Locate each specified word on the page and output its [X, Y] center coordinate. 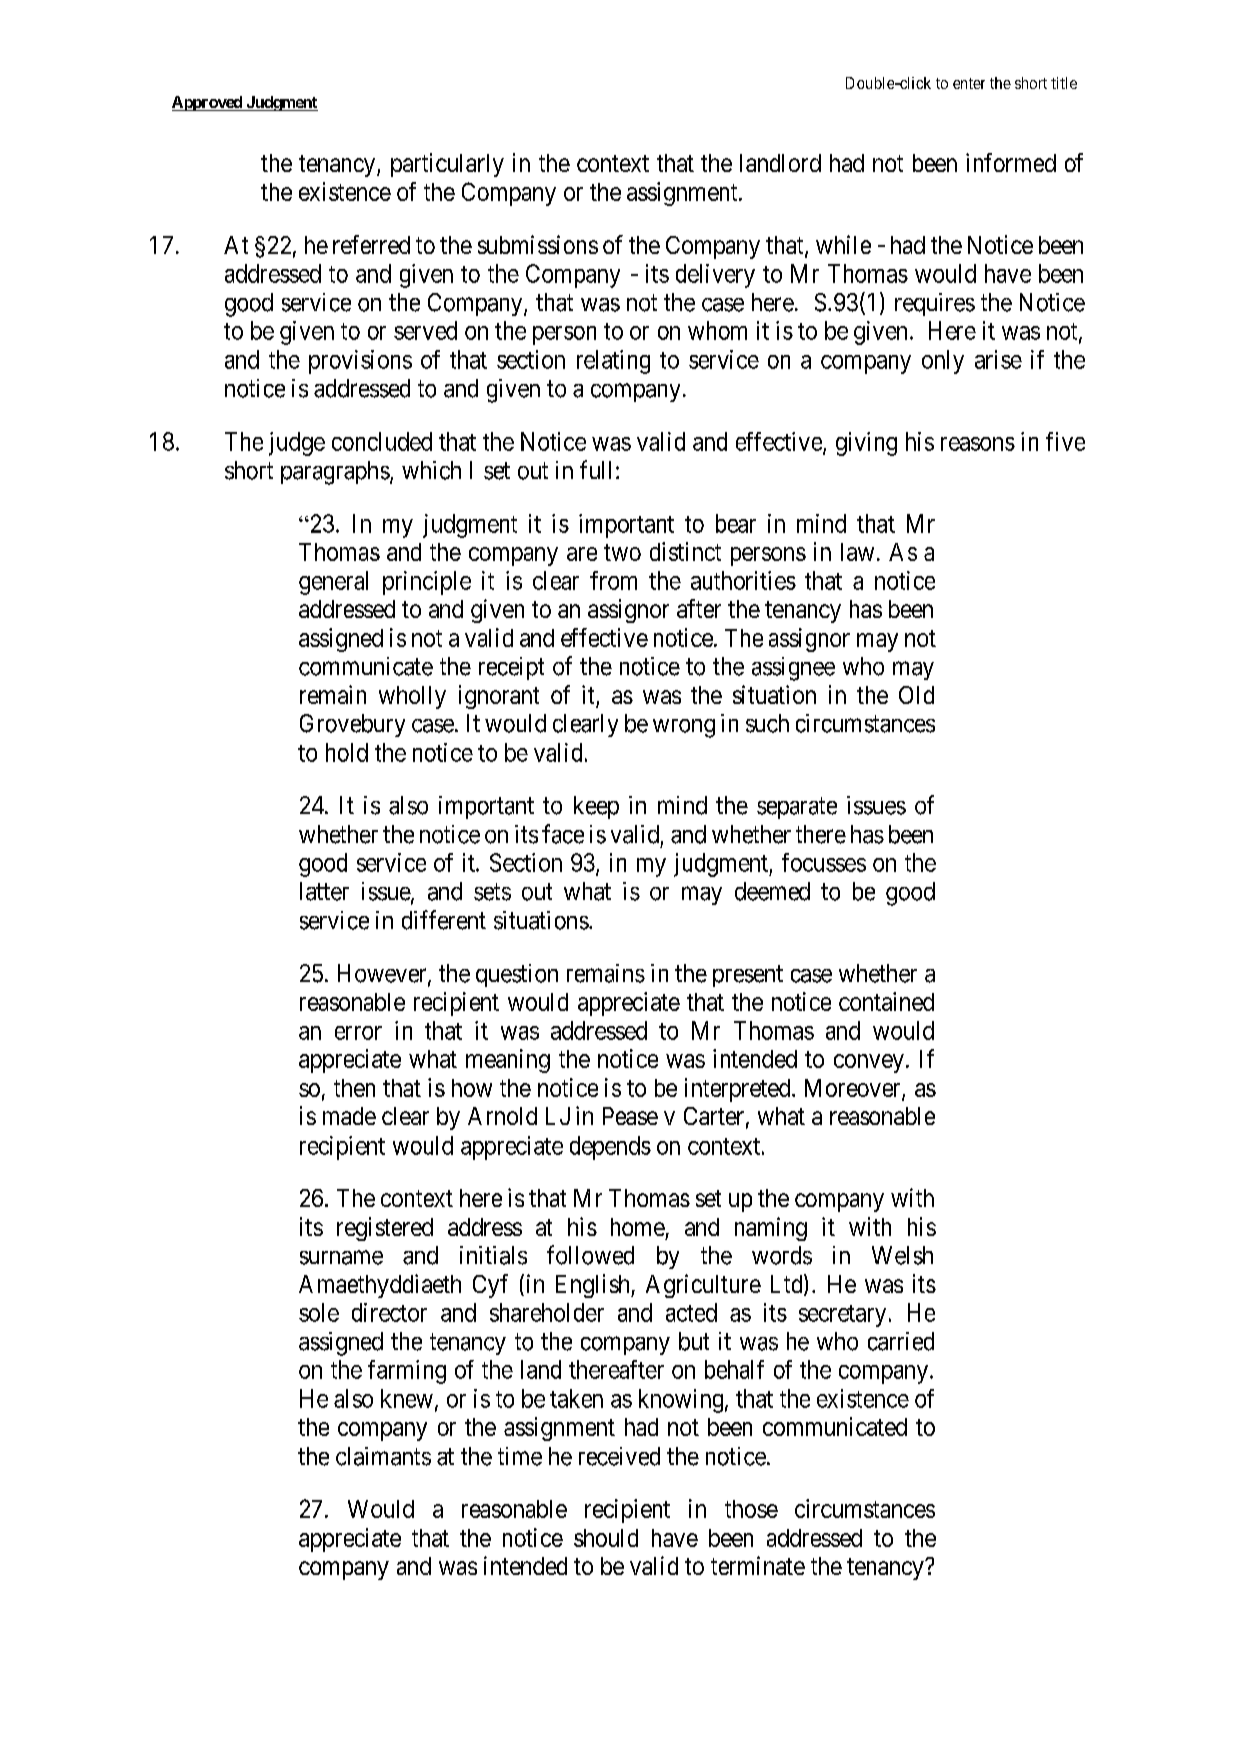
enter [969, 83]
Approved [208, 103]
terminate [758, 1565]
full [595, 469]
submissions [538, 244]
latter [324, 891]
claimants [383, 1456]
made [349, 1116]
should [606, 1538]
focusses [824, 862]
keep [596, 807]
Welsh [902, 1255]
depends [610, 1148]
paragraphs [335, 473]
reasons [978, 444]
